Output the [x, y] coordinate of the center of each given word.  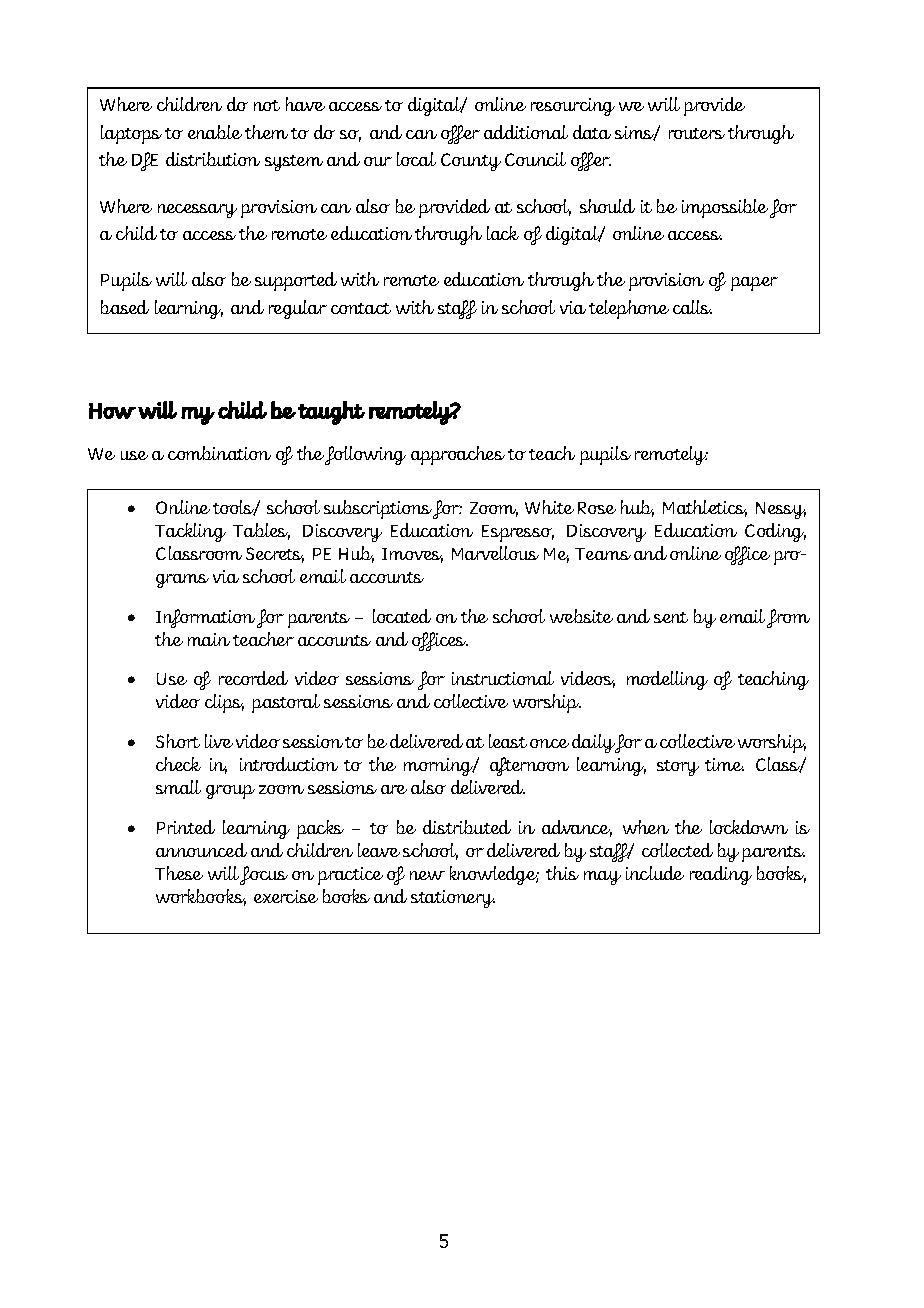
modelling [667, 680]
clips [224, 703]
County [471, 162]
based [125, 307]
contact [361, 308]
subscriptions [378, 509]
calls [692, 307]
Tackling [190, 532]
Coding [775, 532]
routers [697, 133]
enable [215, 132]
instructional [503, 678]
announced [201, 850]
